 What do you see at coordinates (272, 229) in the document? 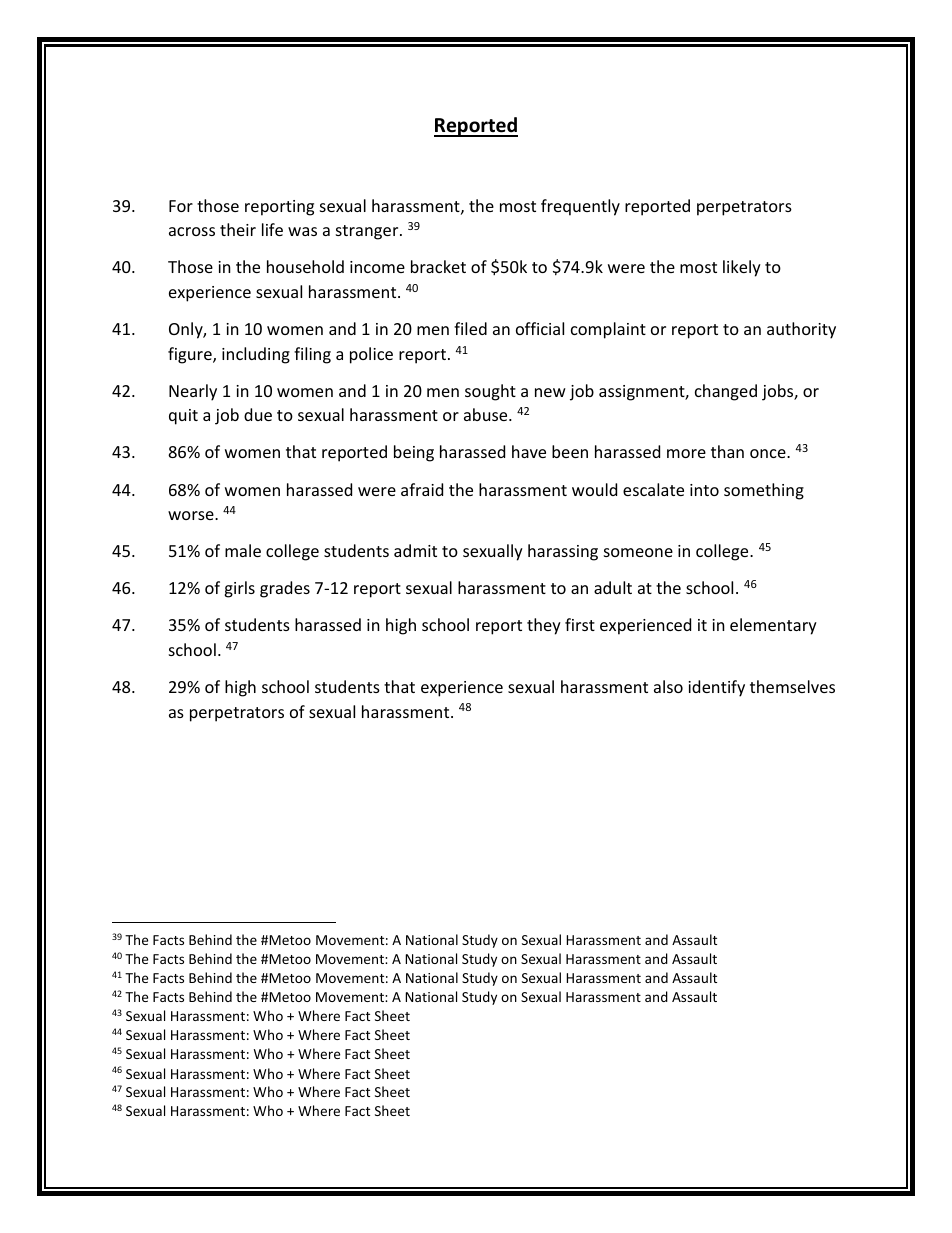
I see `life` at bounding box center [272, 229].
